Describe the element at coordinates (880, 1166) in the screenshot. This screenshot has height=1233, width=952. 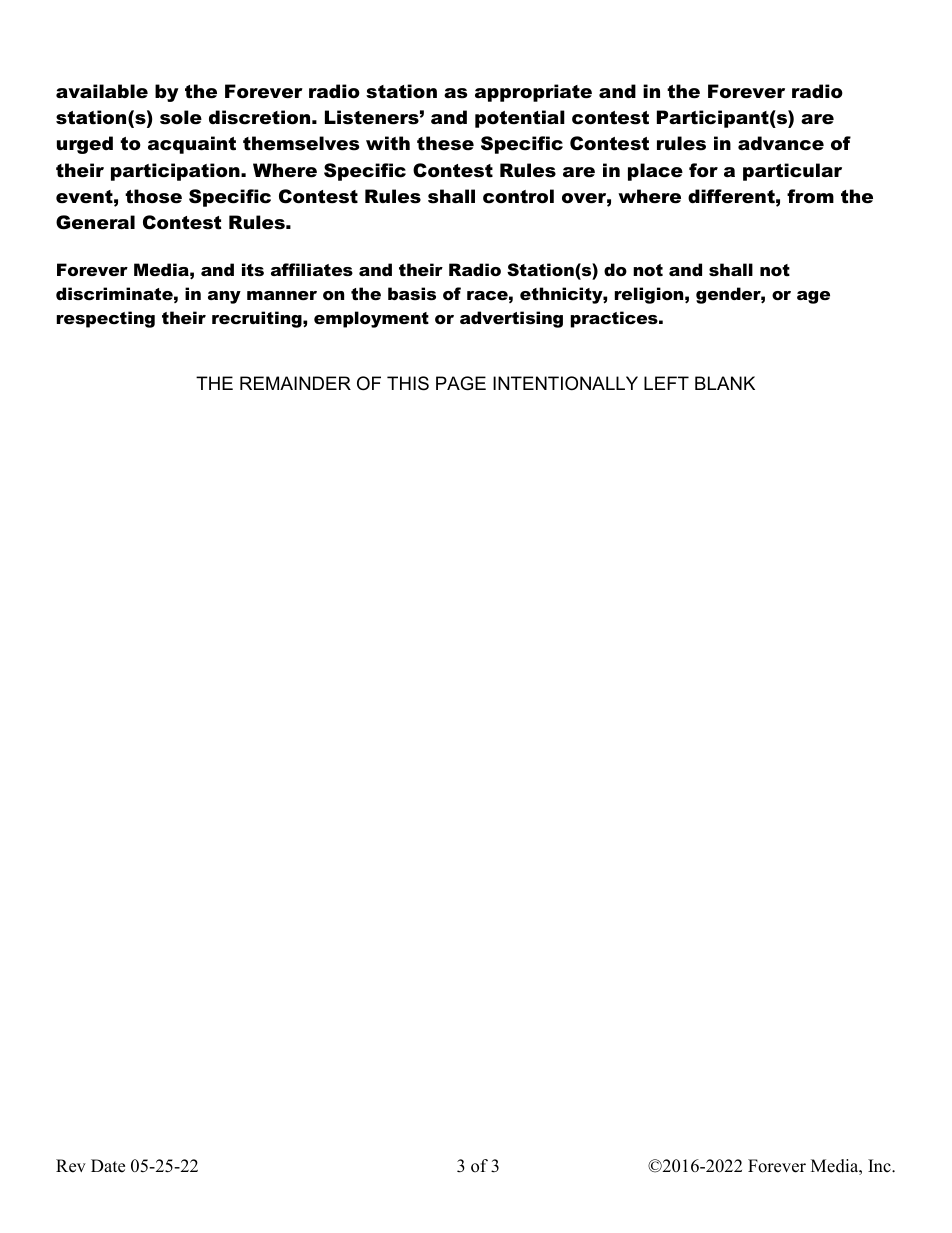
I see `Inc` at that location.
